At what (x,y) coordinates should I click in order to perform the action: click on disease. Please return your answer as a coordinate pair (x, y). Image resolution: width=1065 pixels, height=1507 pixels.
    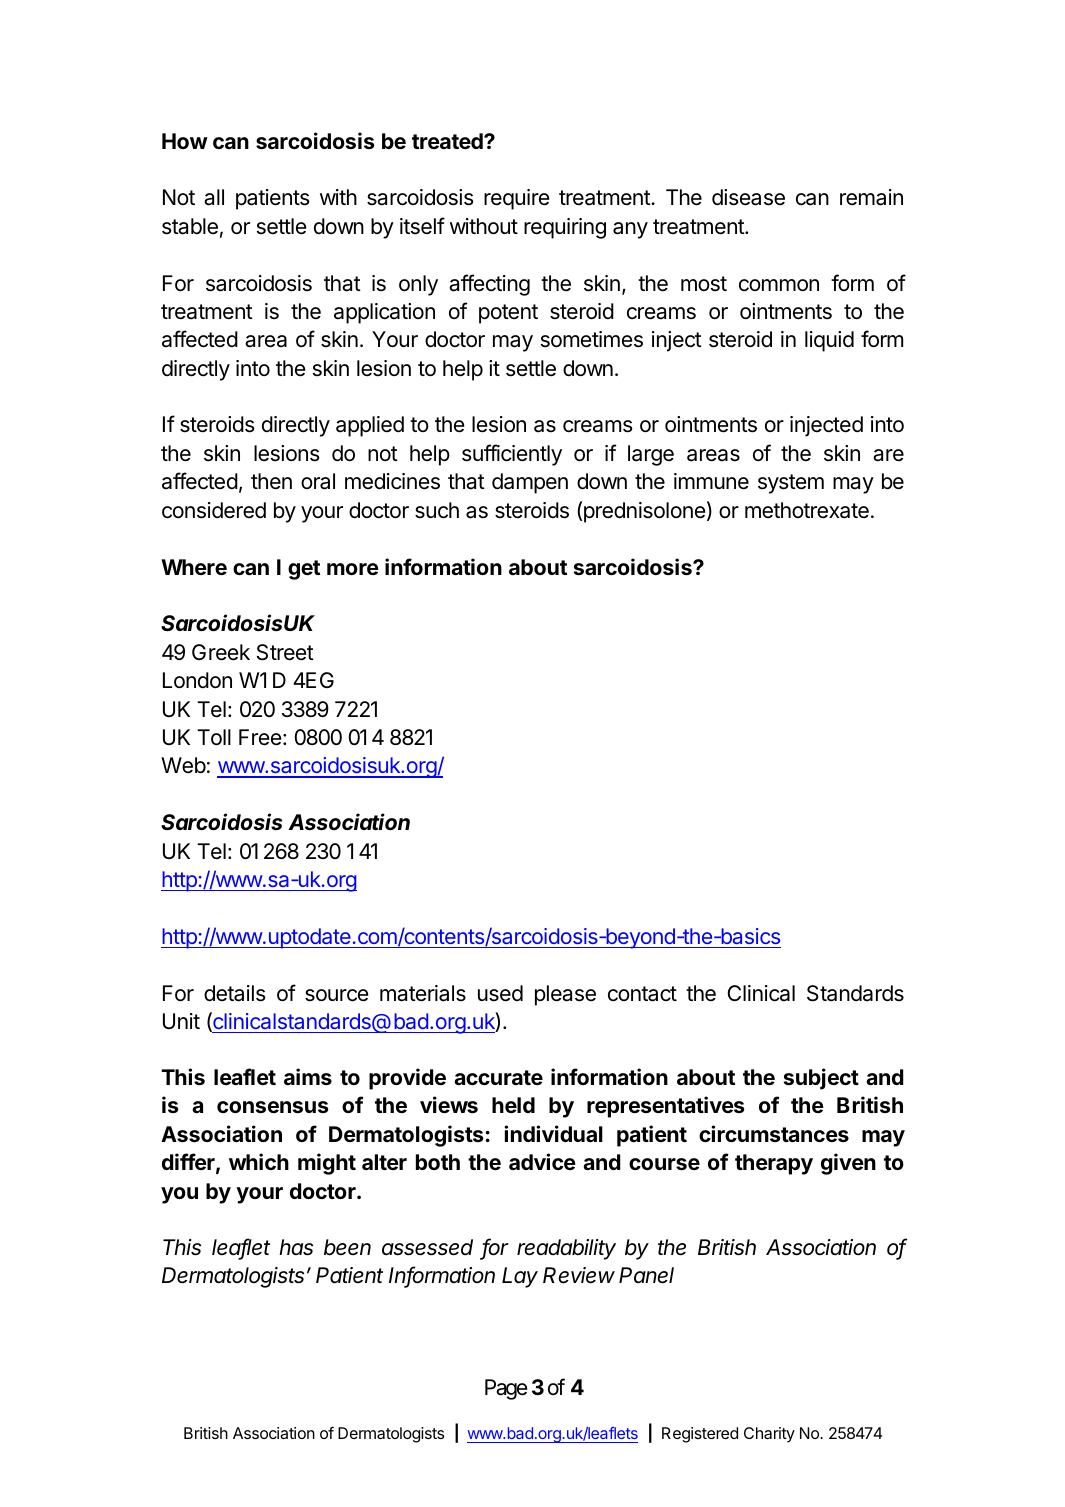
    Looking at the image, I should click on (748, 197).
